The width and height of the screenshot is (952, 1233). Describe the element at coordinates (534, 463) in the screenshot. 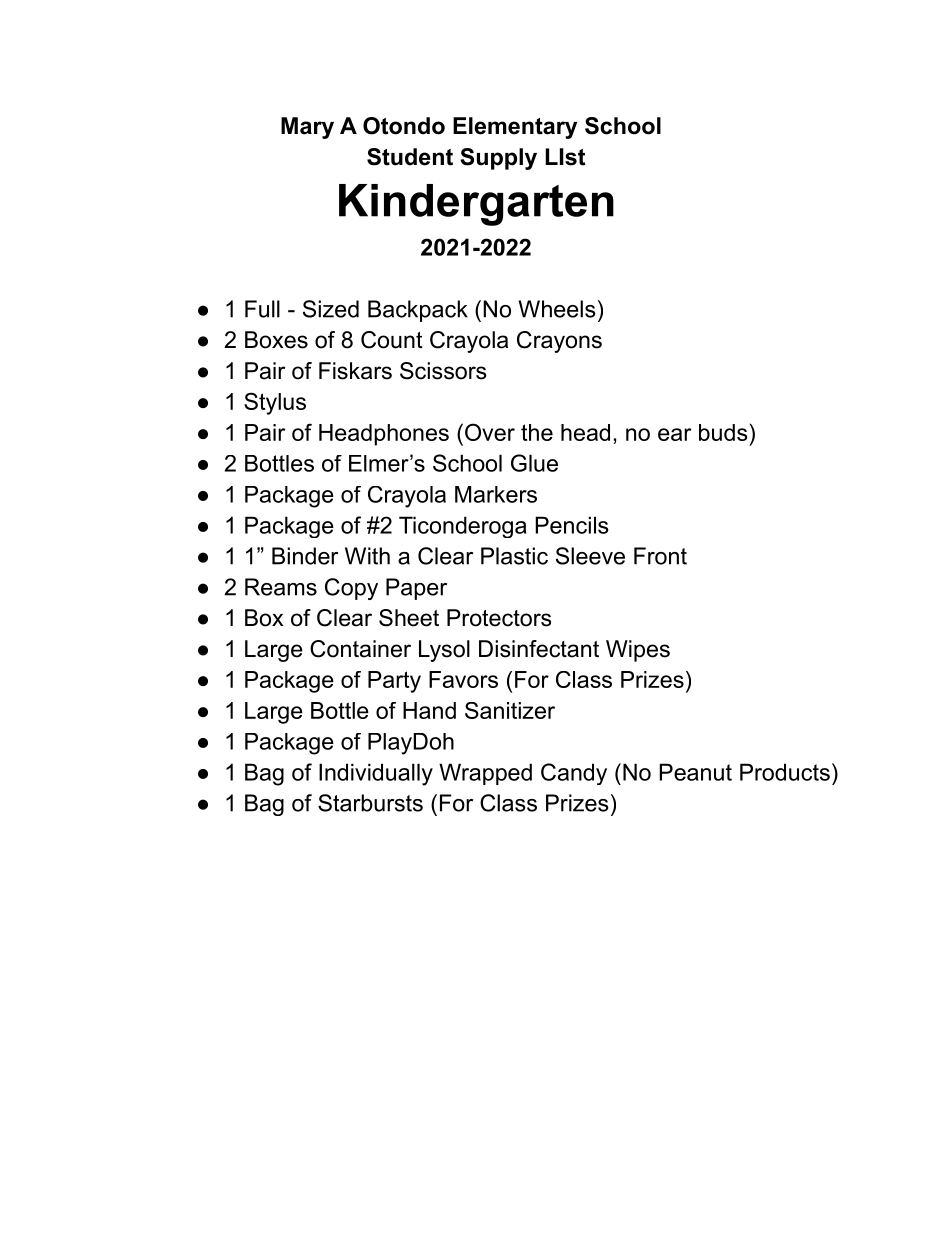

I see `Glue` at that location.
